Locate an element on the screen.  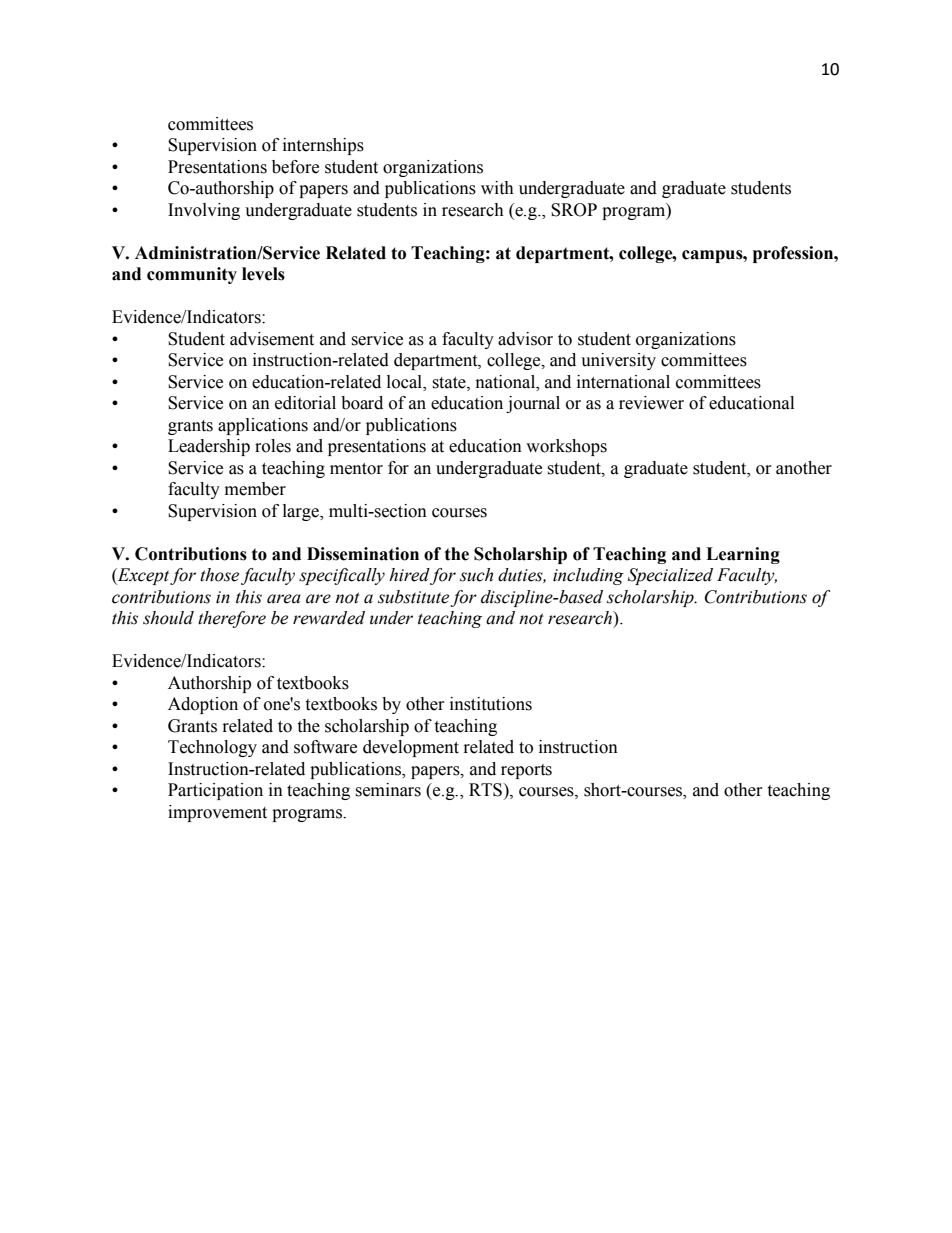
reviewer is located at coordinates (651, 403).
